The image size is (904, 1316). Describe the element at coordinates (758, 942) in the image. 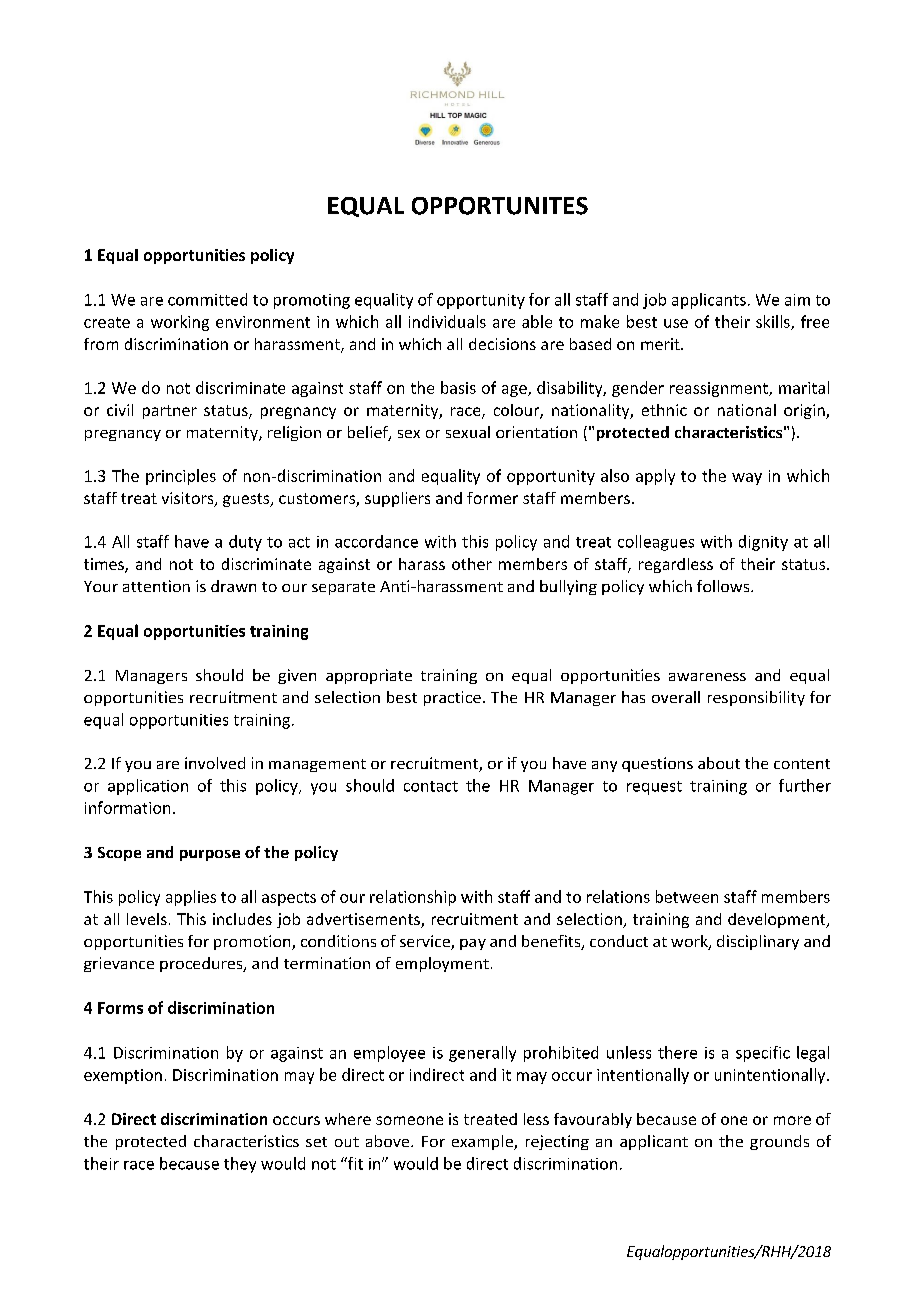

I see `disciplinary` at that location.
